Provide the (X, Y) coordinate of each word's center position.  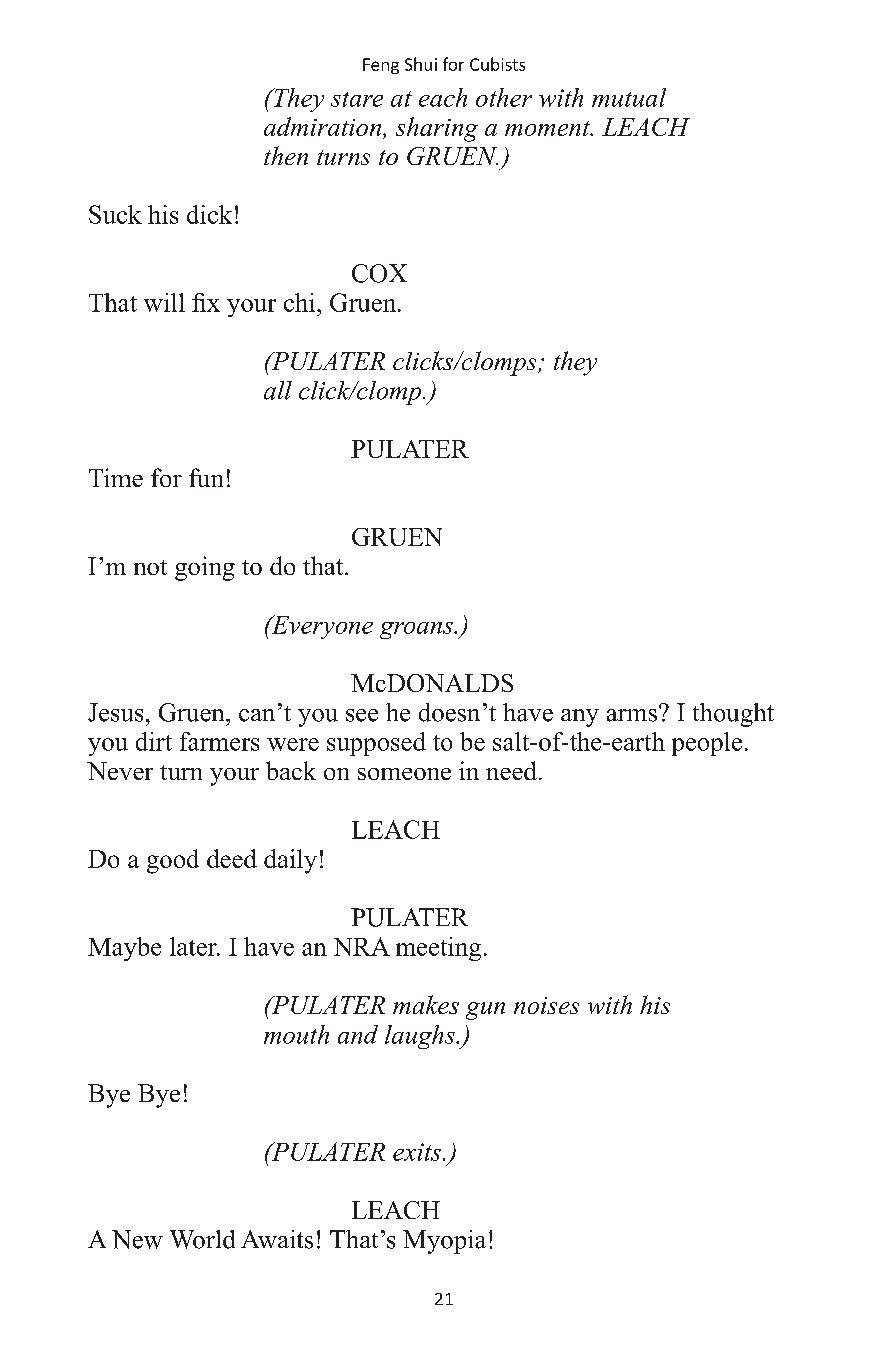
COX (379, 273)
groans (417, 630)
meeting (438, 949)
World (202, 1239)
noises (546, 1005)
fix (206, 302)
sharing (437, 129)
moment (548, 128)
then (286, 155)
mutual (629, 97)
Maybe (124, 949)
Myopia (444, 1242)
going (205, 568)
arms (632, 715)
